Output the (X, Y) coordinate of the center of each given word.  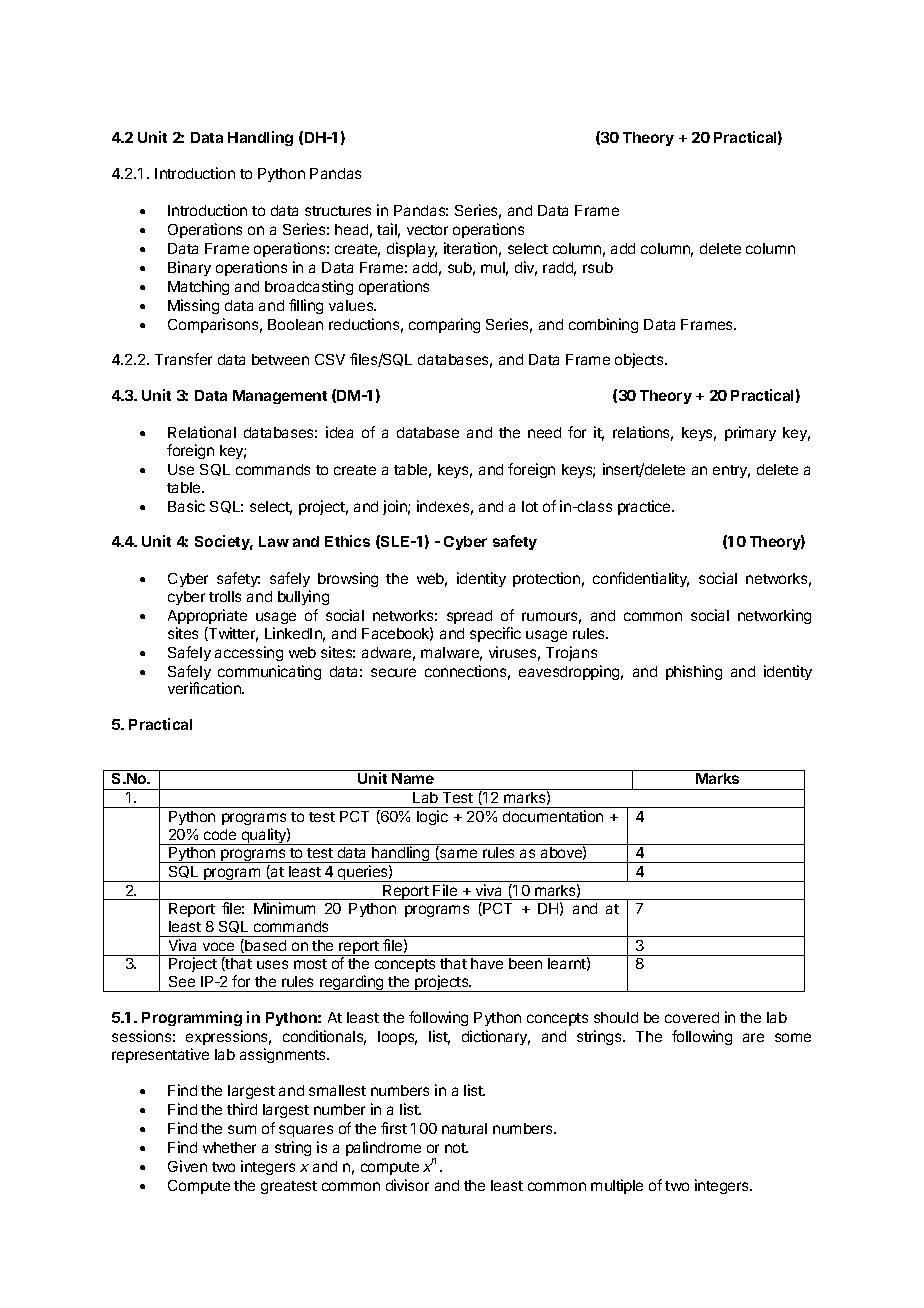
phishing (694, 672)
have (487, 963)
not (456, 1148)
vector (427, 230)
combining (603, 325)
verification (205, 688)
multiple (617, 1186)
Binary (189, 268)
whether (229, 1147)
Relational (202, 432)
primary (750, 433)
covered (692, 1017)
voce (218, 946)
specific (495, 634)
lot (530, 506)
